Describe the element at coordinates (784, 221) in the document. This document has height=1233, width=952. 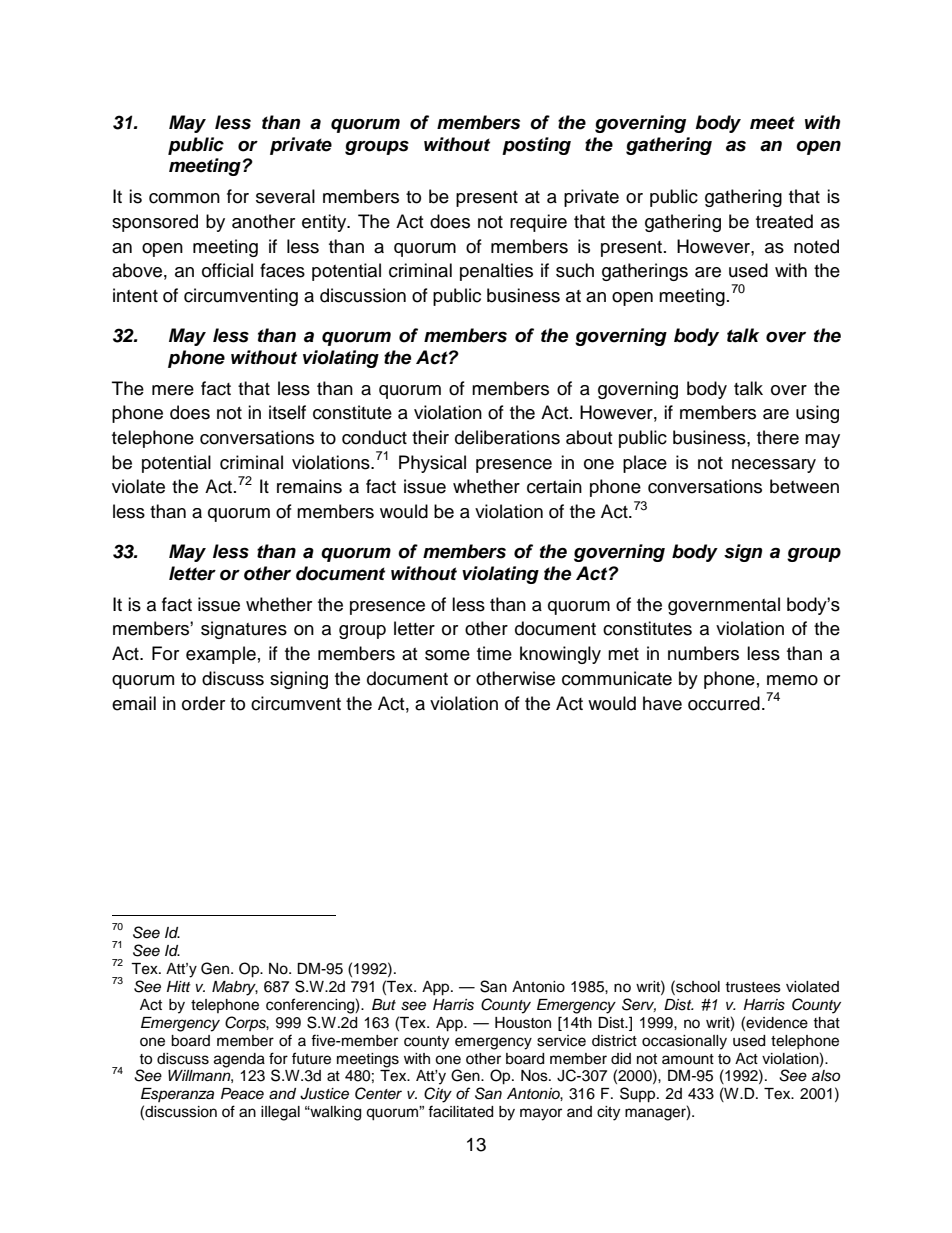
I see `treated` at that location.
